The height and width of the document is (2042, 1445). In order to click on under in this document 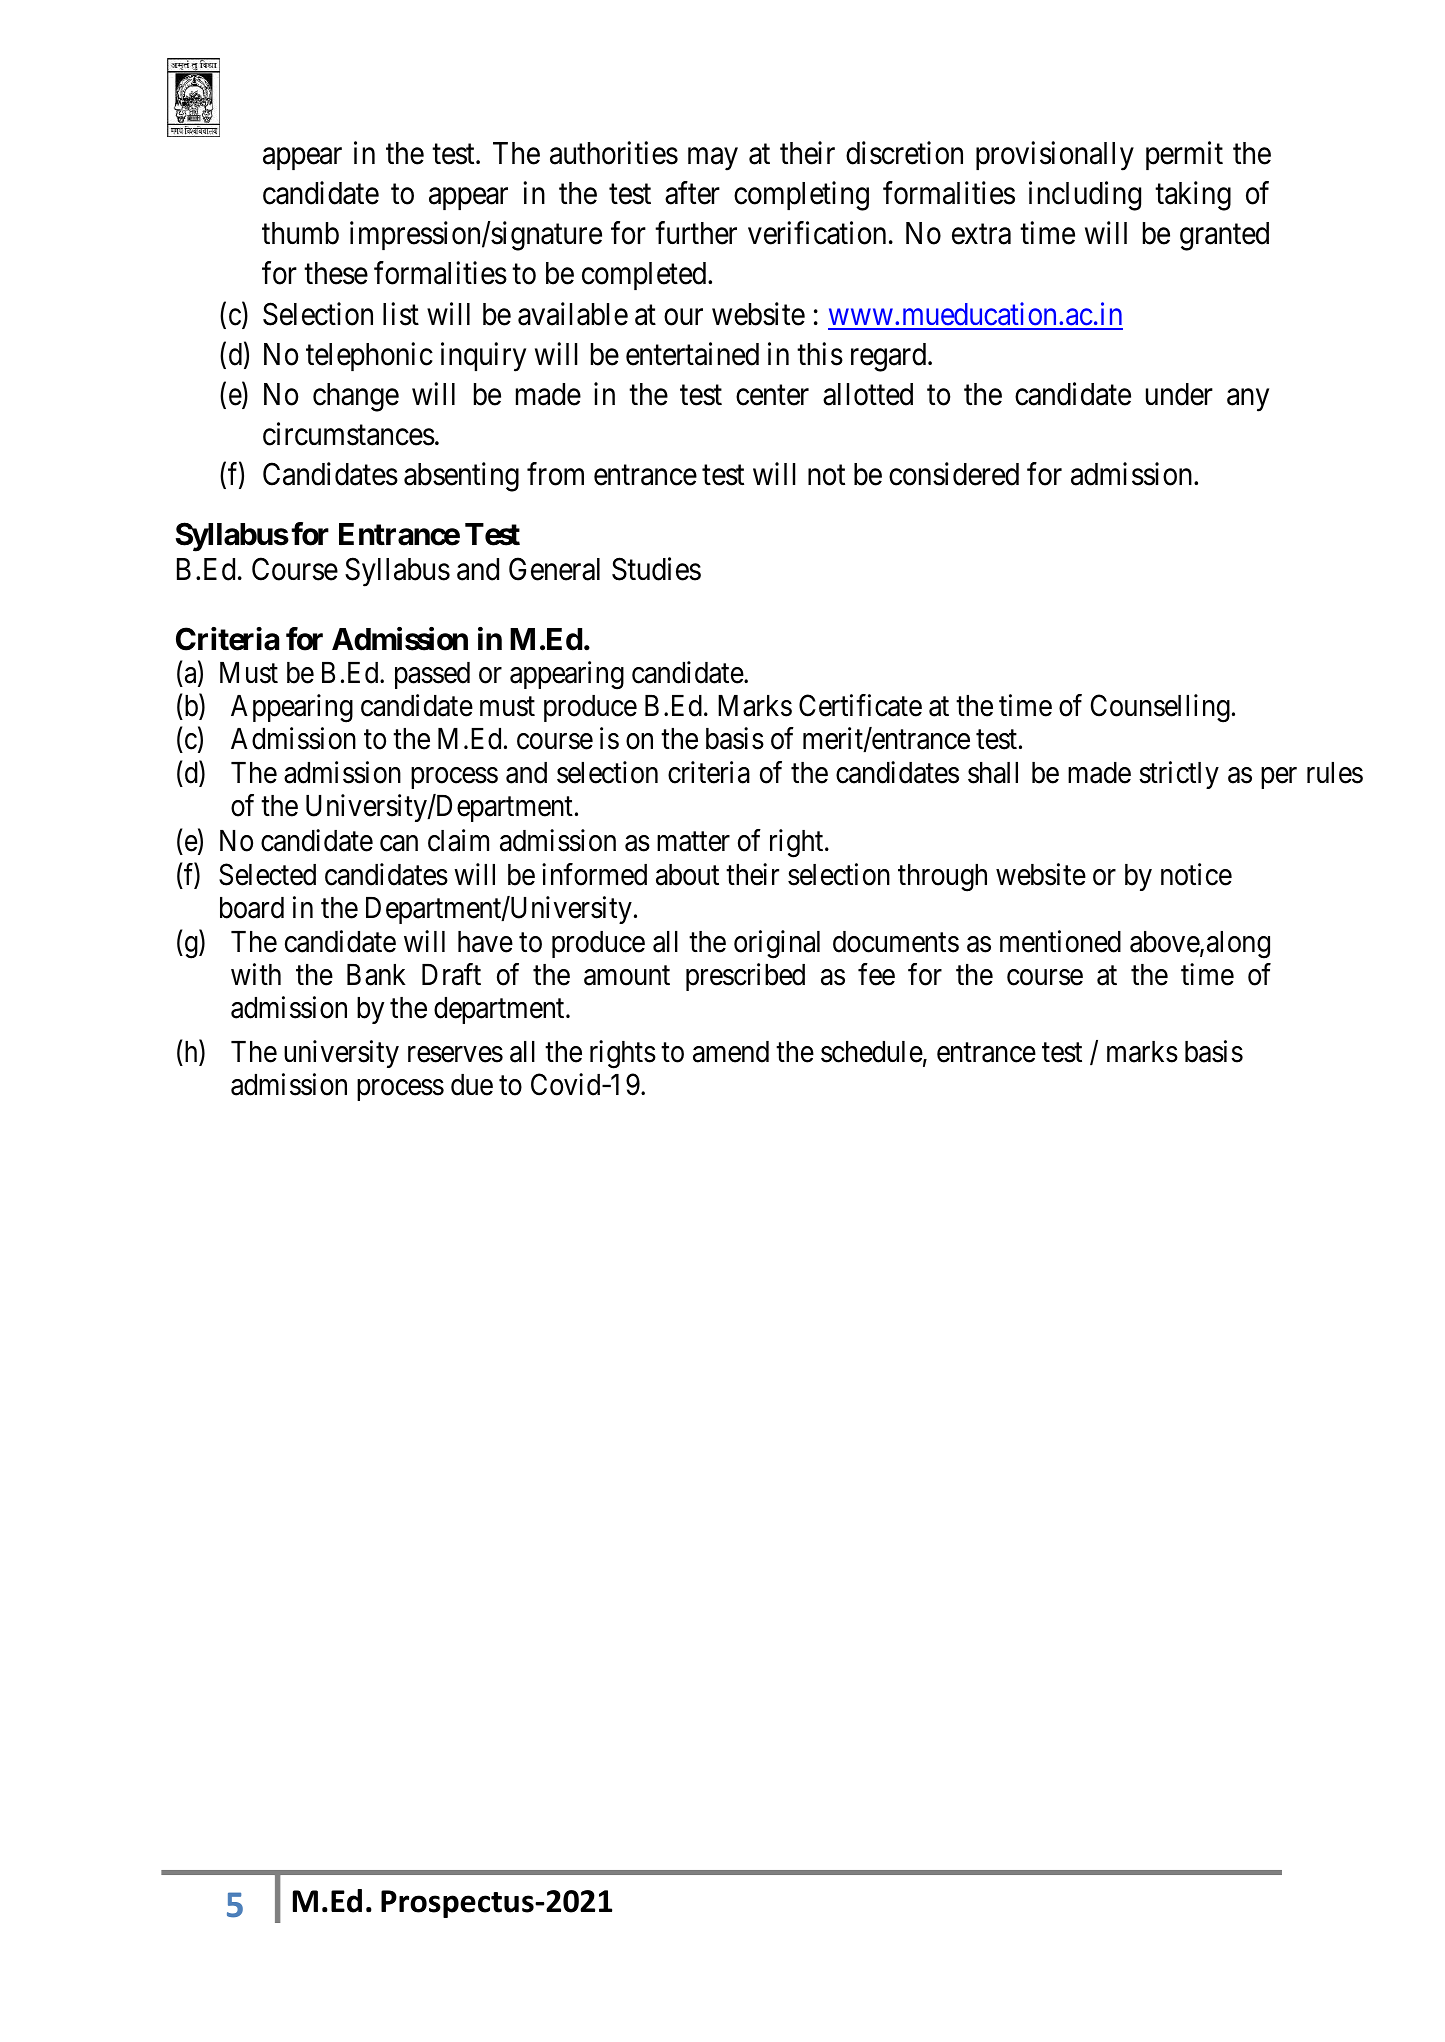, I will do `click(1179, 394)`.
